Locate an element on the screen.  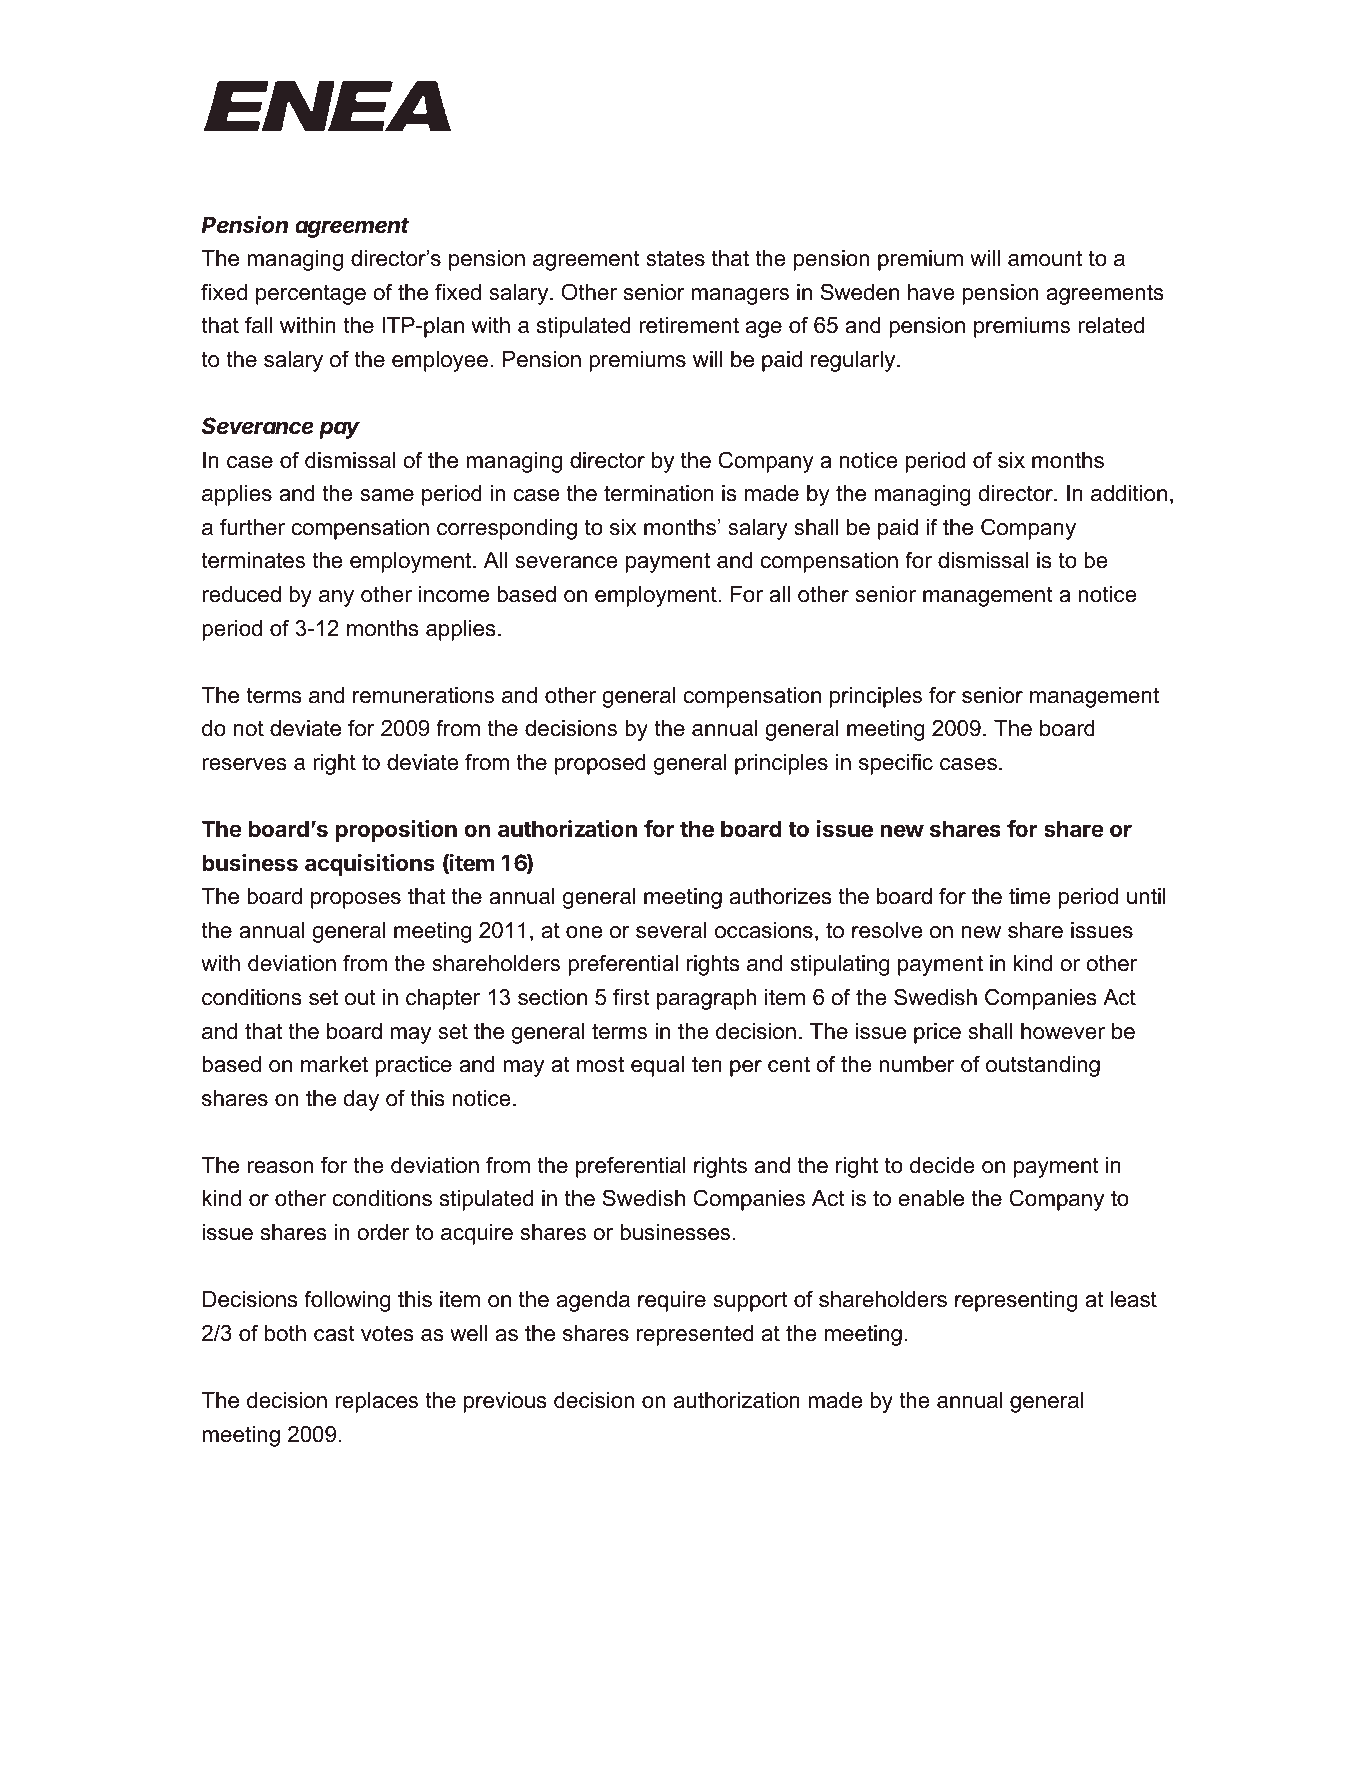
representing is located at coordinates (1016, 1301).
